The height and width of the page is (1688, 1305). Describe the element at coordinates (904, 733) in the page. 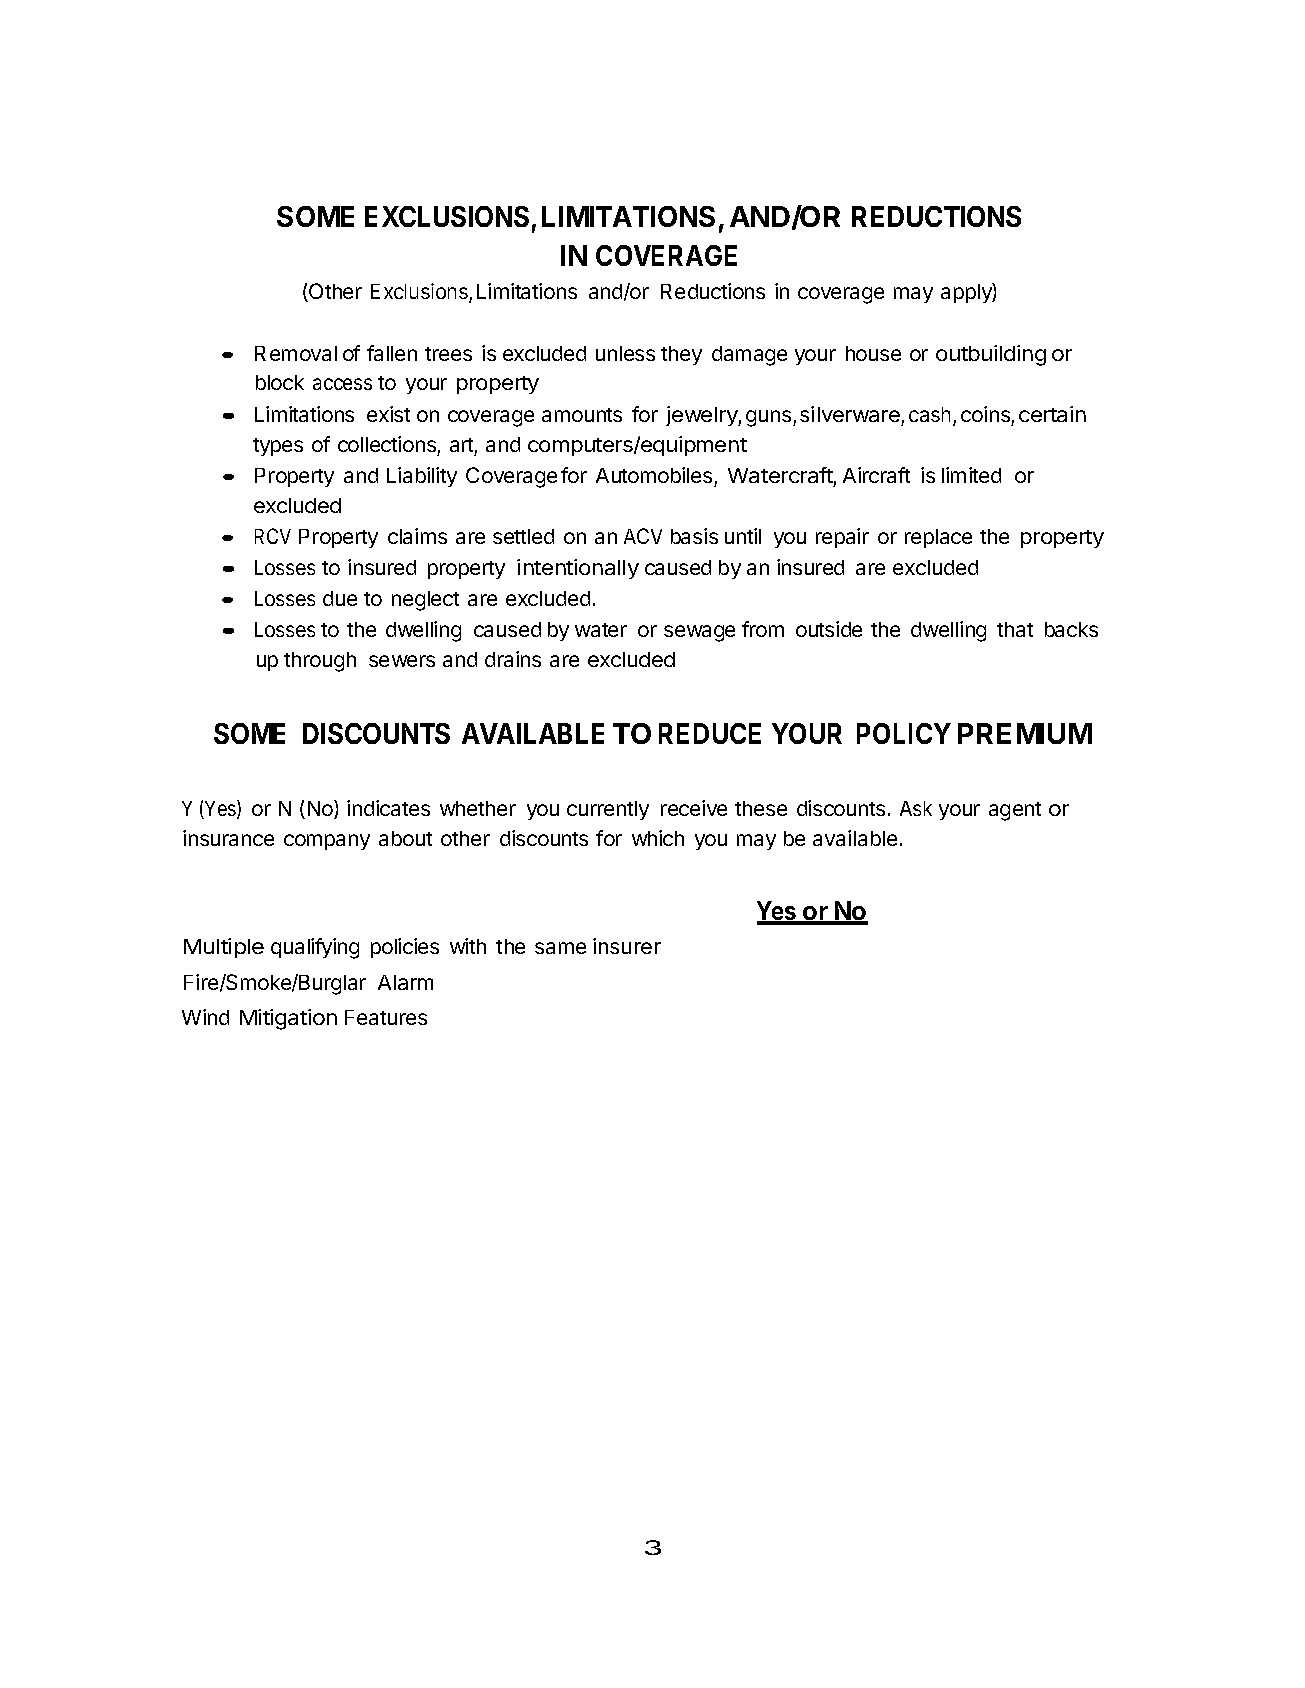

I see `POLICY` at that location.
